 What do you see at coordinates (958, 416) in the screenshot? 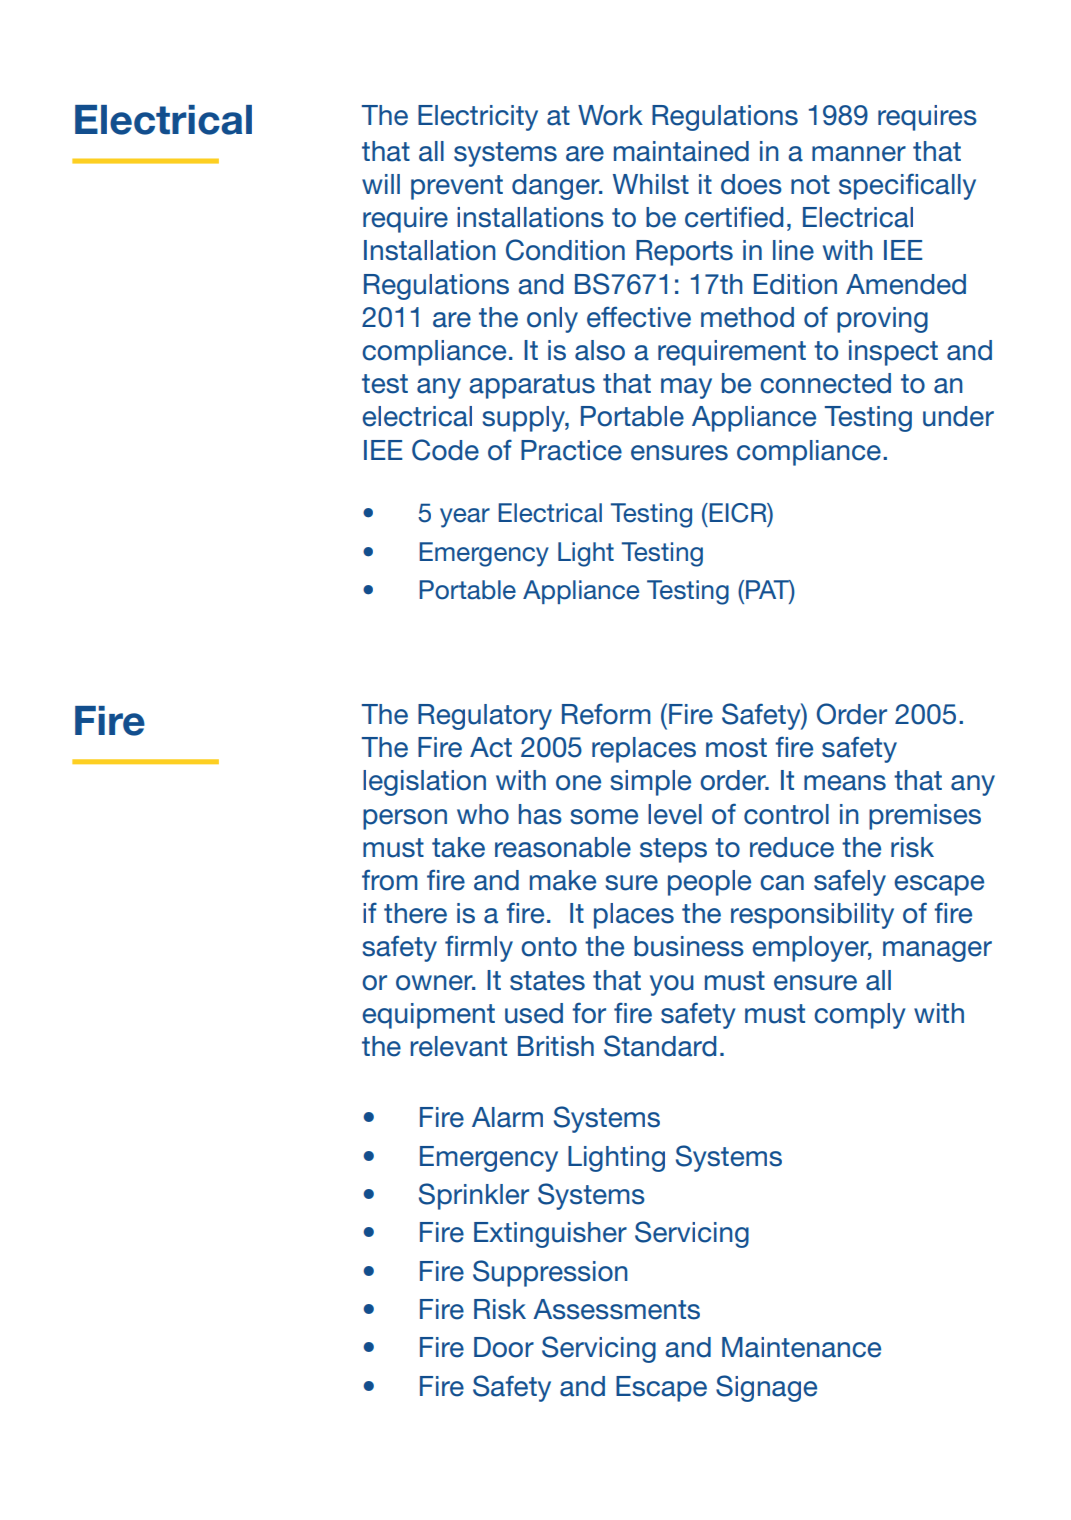
I see `under` at bounding box center [958, 416].
